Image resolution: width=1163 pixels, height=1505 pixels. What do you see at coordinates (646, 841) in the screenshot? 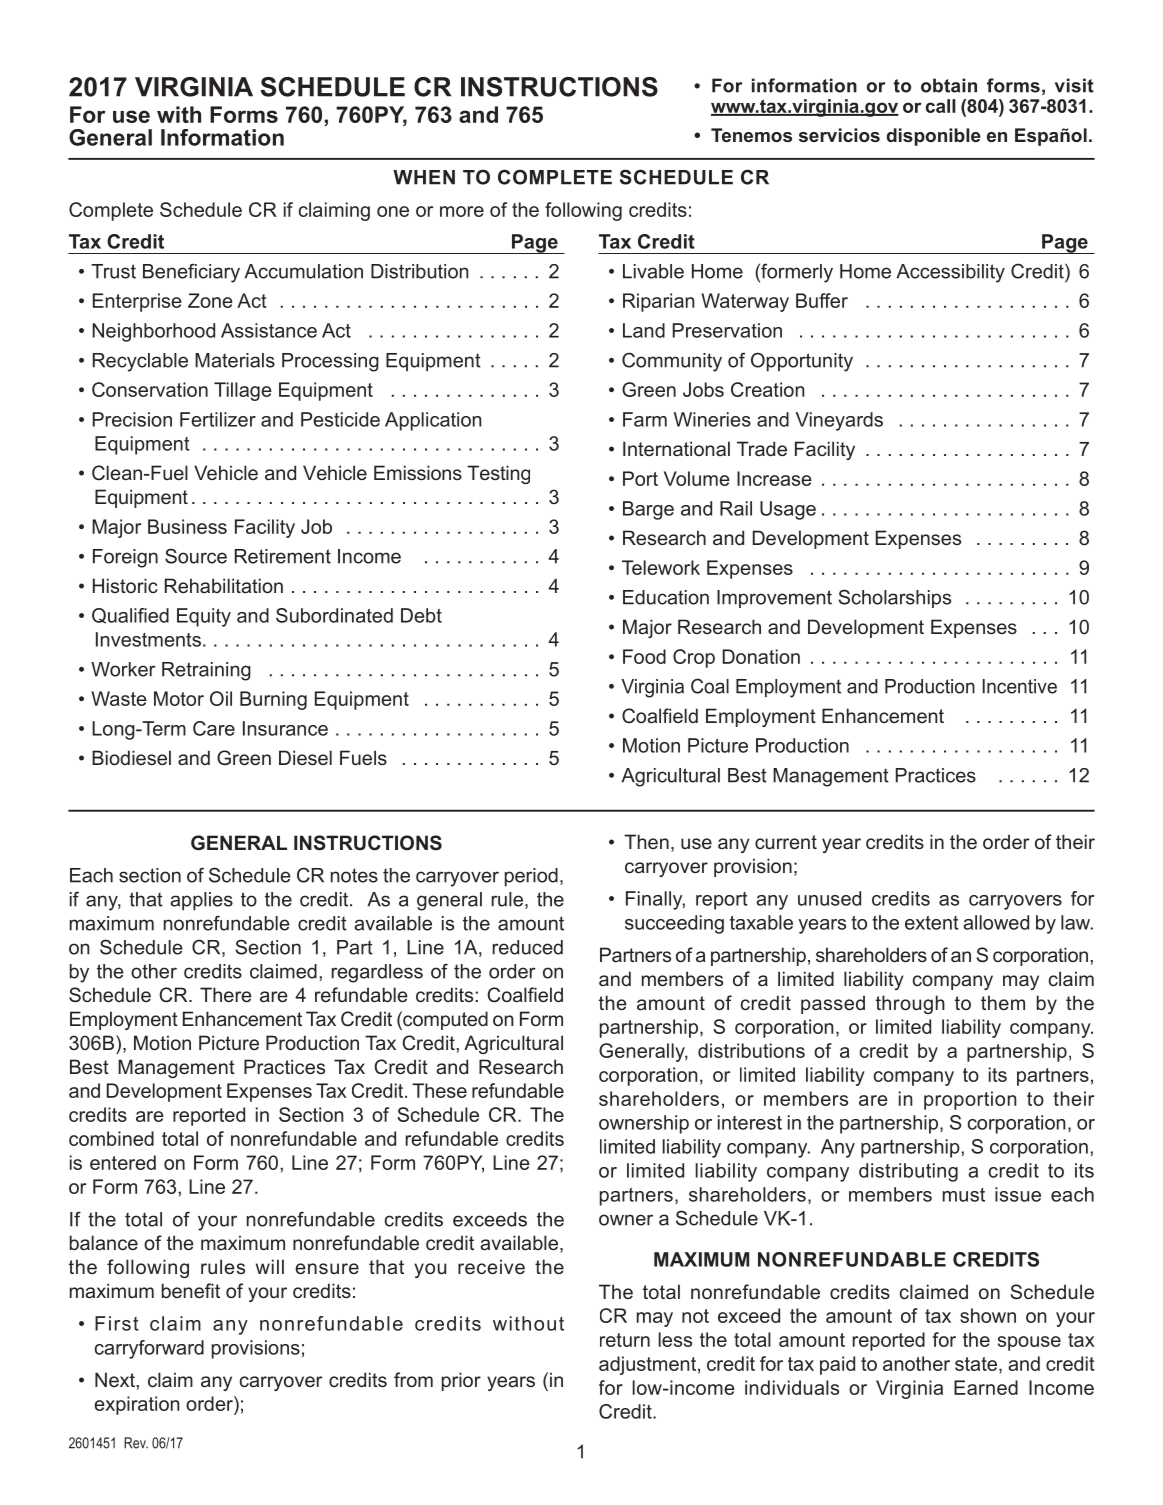
I see `Then` at bounding box center [646, 841].
